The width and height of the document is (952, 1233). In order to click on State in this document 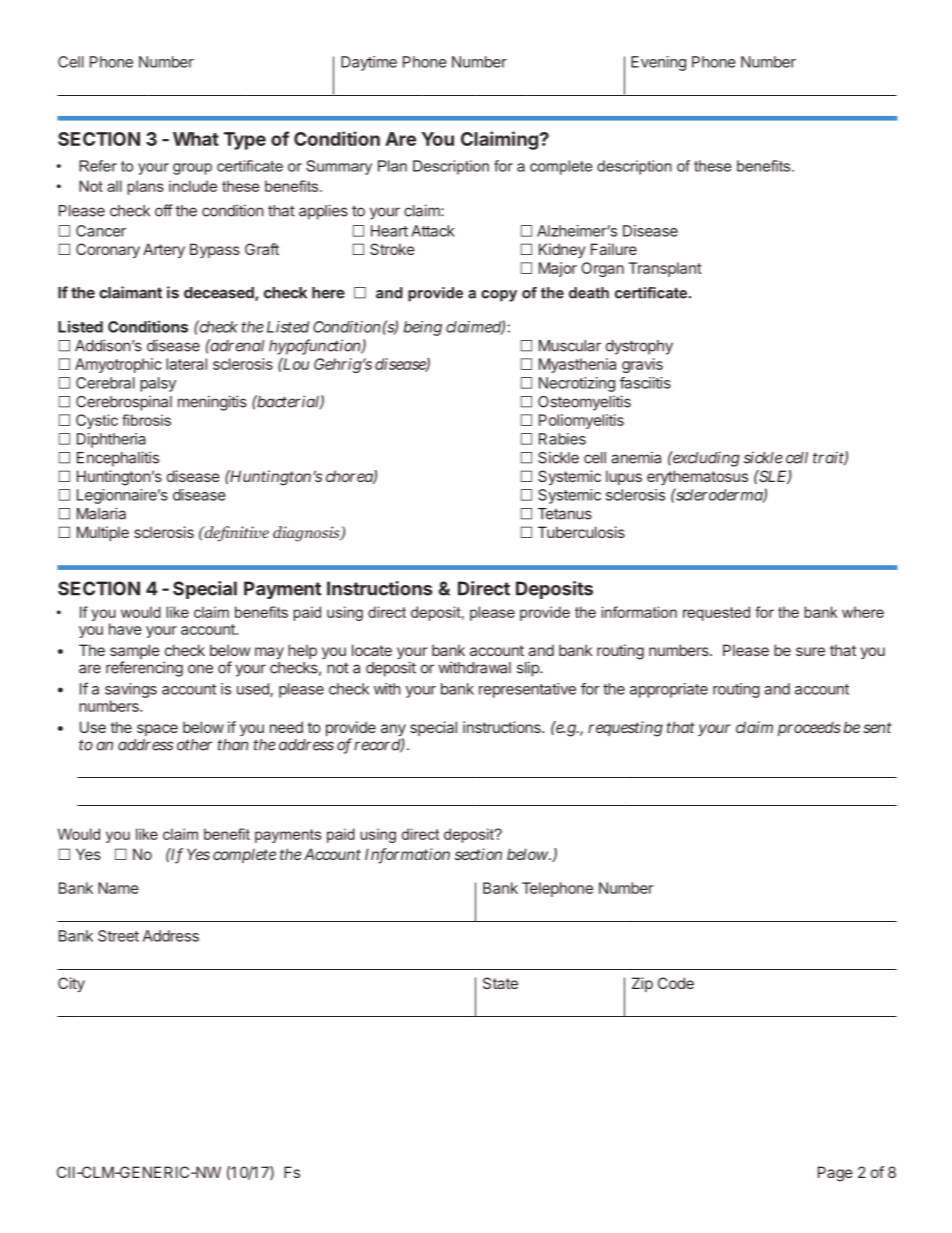, I will do `click(500, 983)`.
